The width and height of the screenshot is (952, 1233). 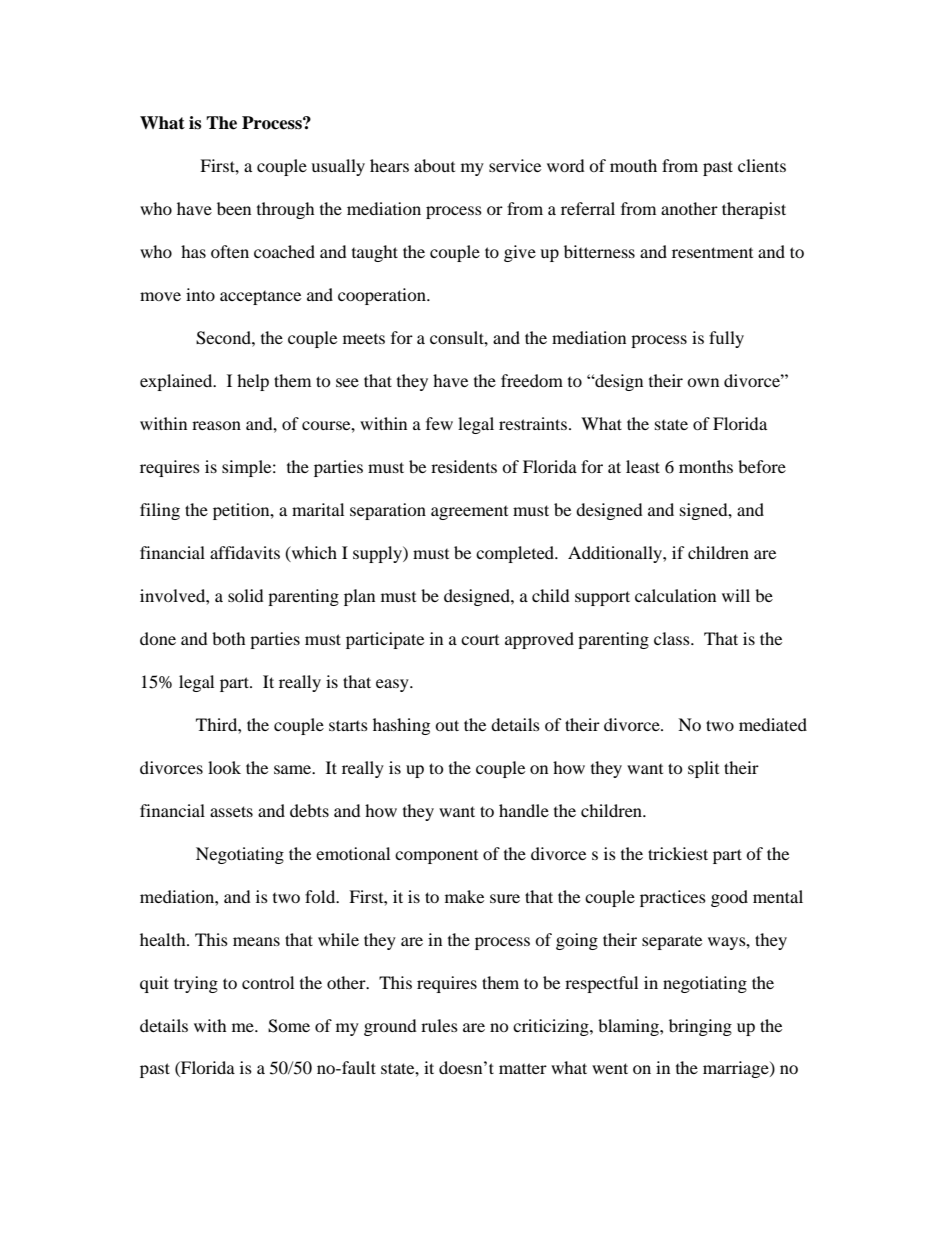 I want to click on about, so click(x=434, y=165).
